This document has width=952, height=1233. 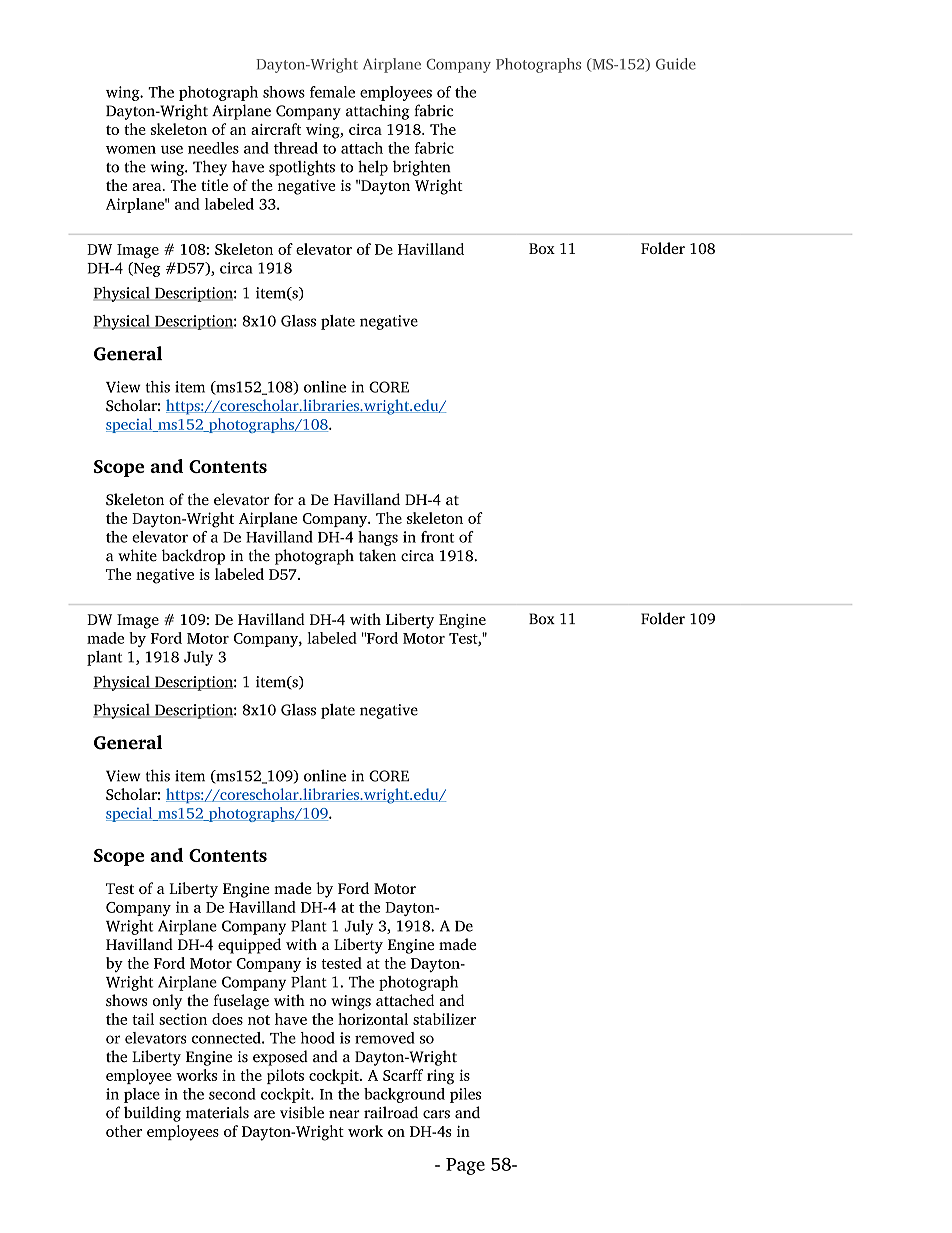 I want to click on hangs, so click(x=378, y=538).
